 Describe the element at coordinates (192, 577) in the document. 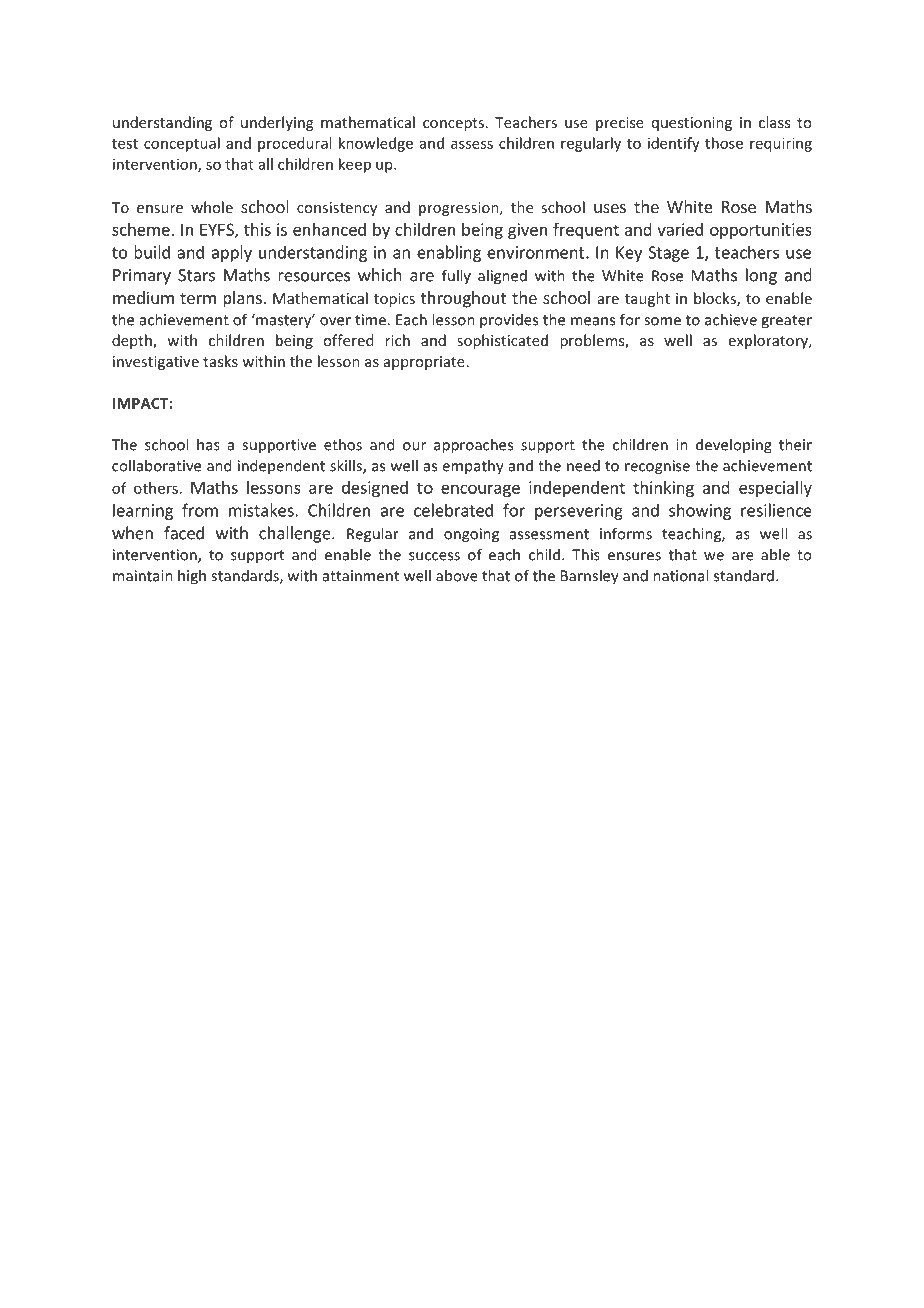

I see `high` at that location.
